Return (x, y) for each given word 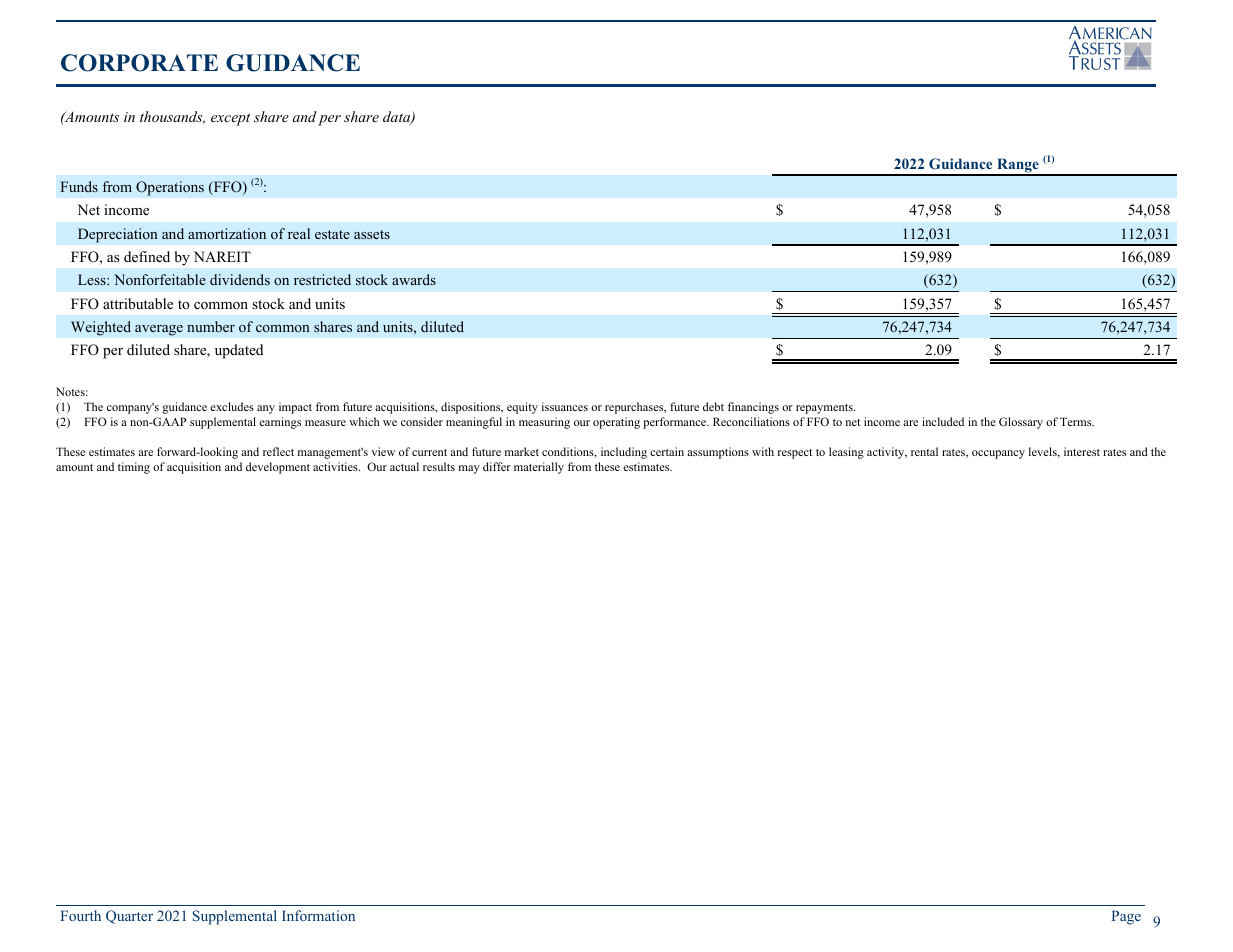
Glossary (1021, 423)
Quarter (129, 917)
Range (1018, 166)
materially (539, 468)
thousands (172, 117)
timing (134, 468)
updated (239, 351)
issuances (565, 406)
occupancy (998, 454)
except (230, 119)
